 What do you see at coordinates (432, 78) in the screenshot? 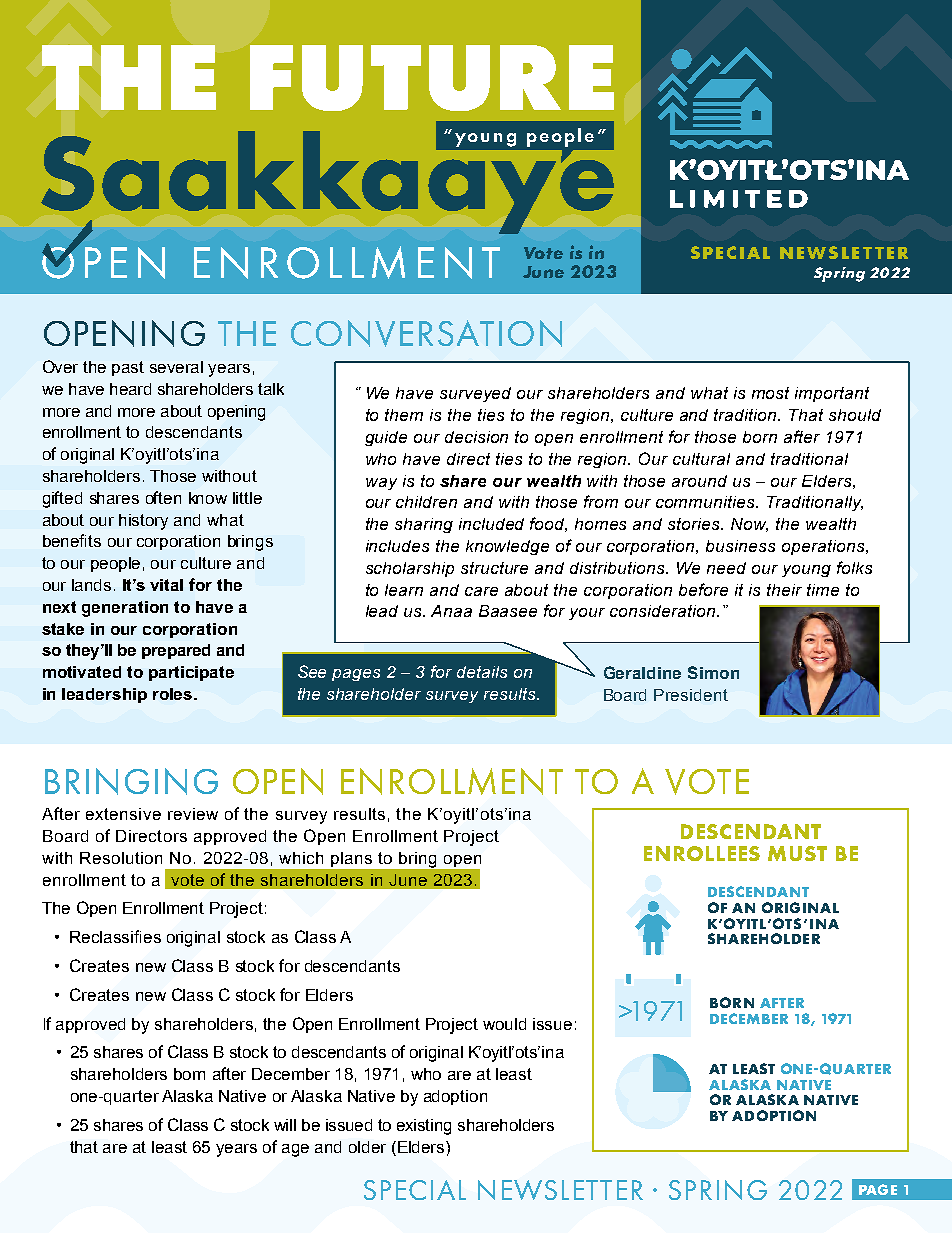
I see `FUTURE` at bounding box center [432, 78].
